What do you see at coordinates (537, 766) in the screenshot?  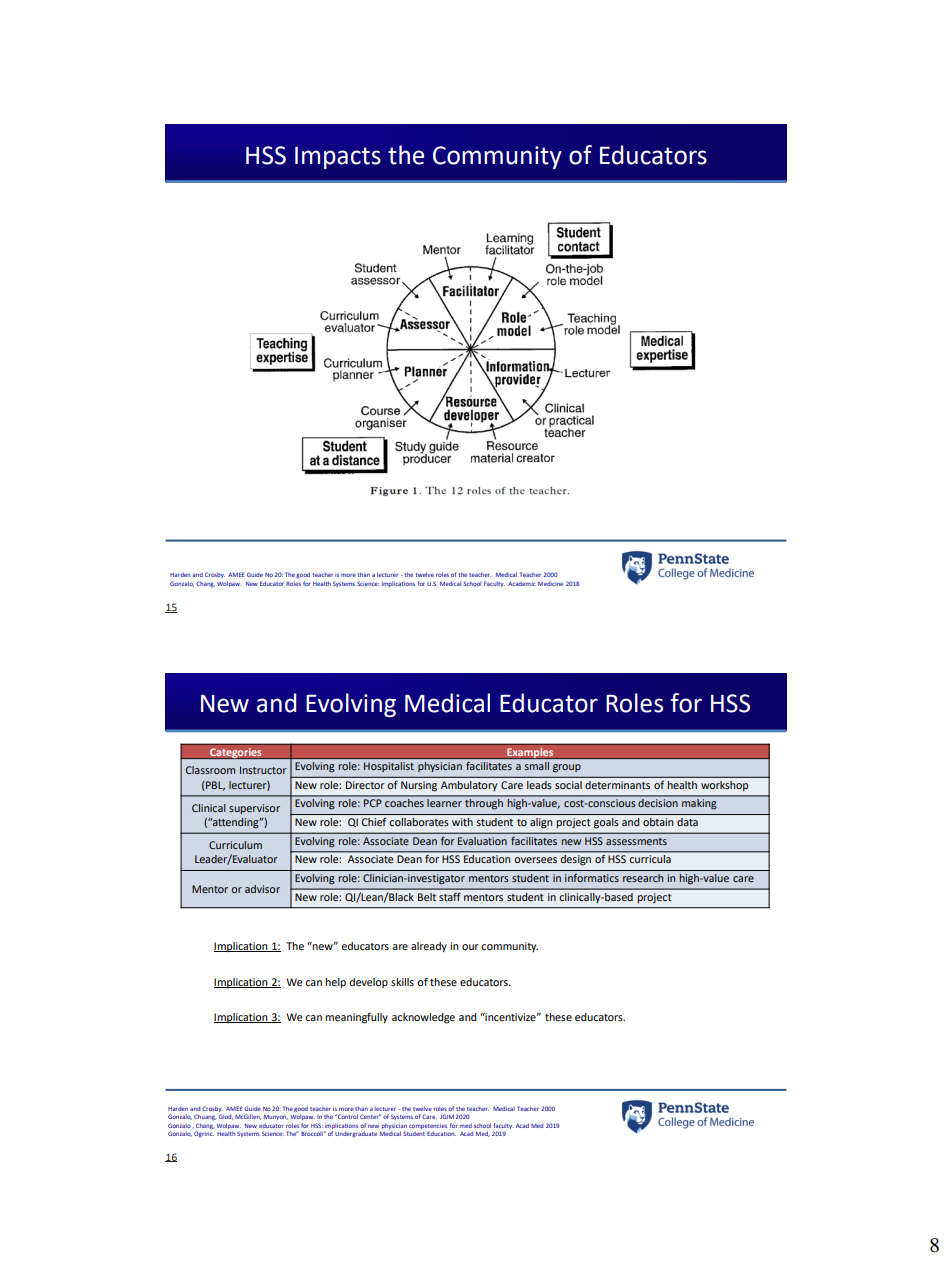 I see `small` at bounding box center [537, 766].
